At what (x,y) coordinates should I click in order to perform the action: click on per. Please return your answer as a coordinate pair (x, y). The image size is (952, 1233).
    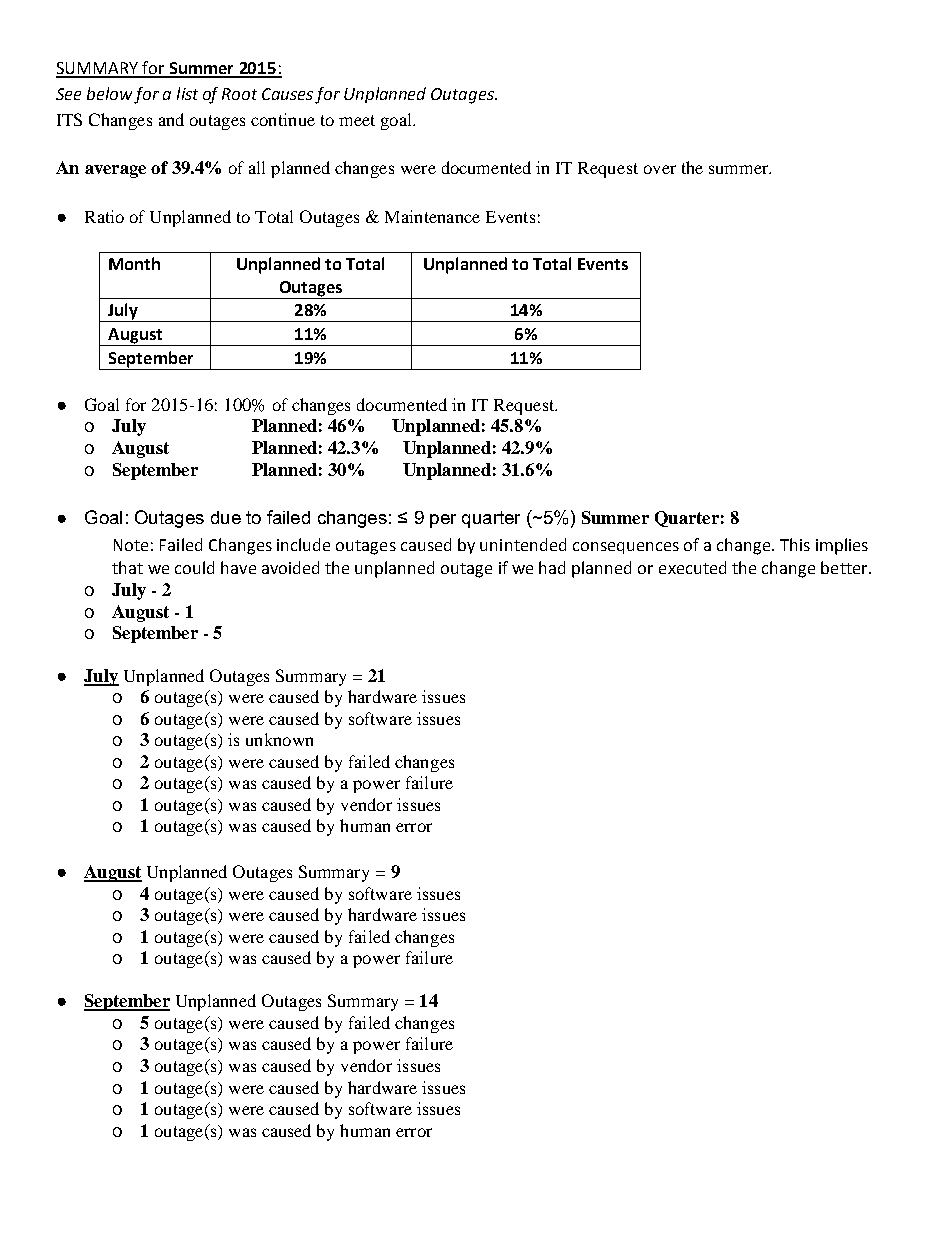
    Looking at the image, I should click on (443, 521).
